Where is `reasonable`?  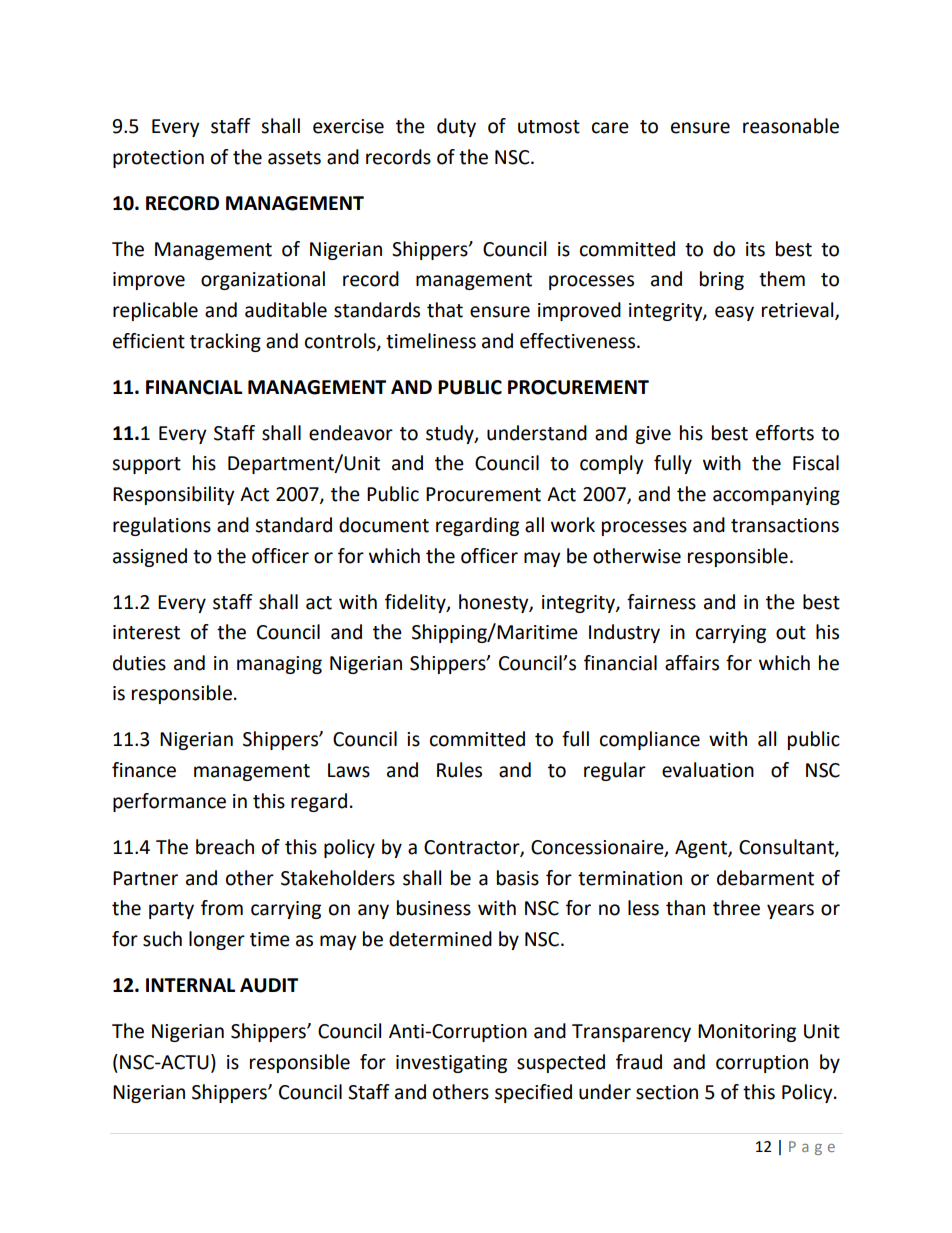
reasonable is located at coordinates (791, 126).
